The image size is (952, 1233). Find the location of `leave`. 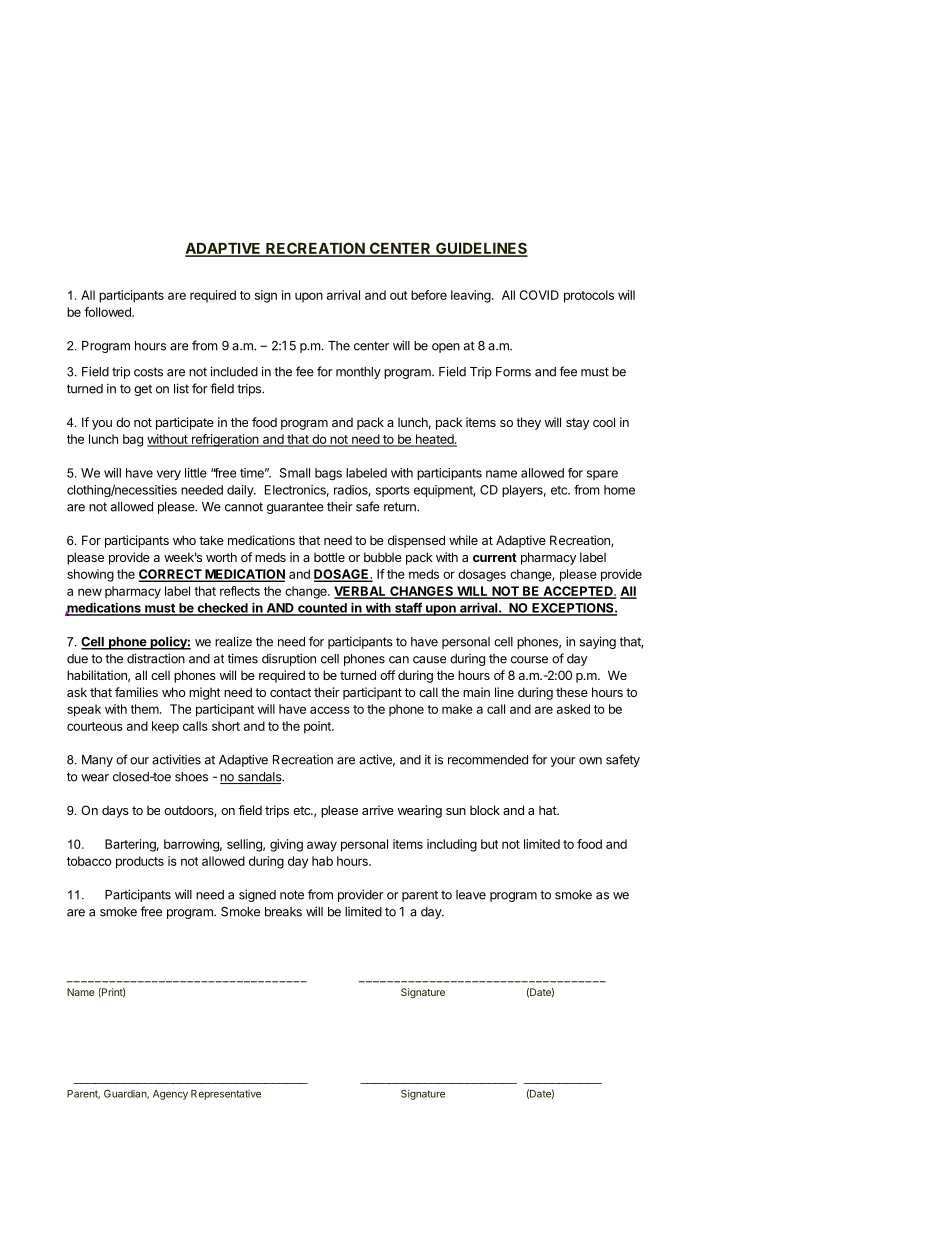

leave is located at coordinates (471, 895).
